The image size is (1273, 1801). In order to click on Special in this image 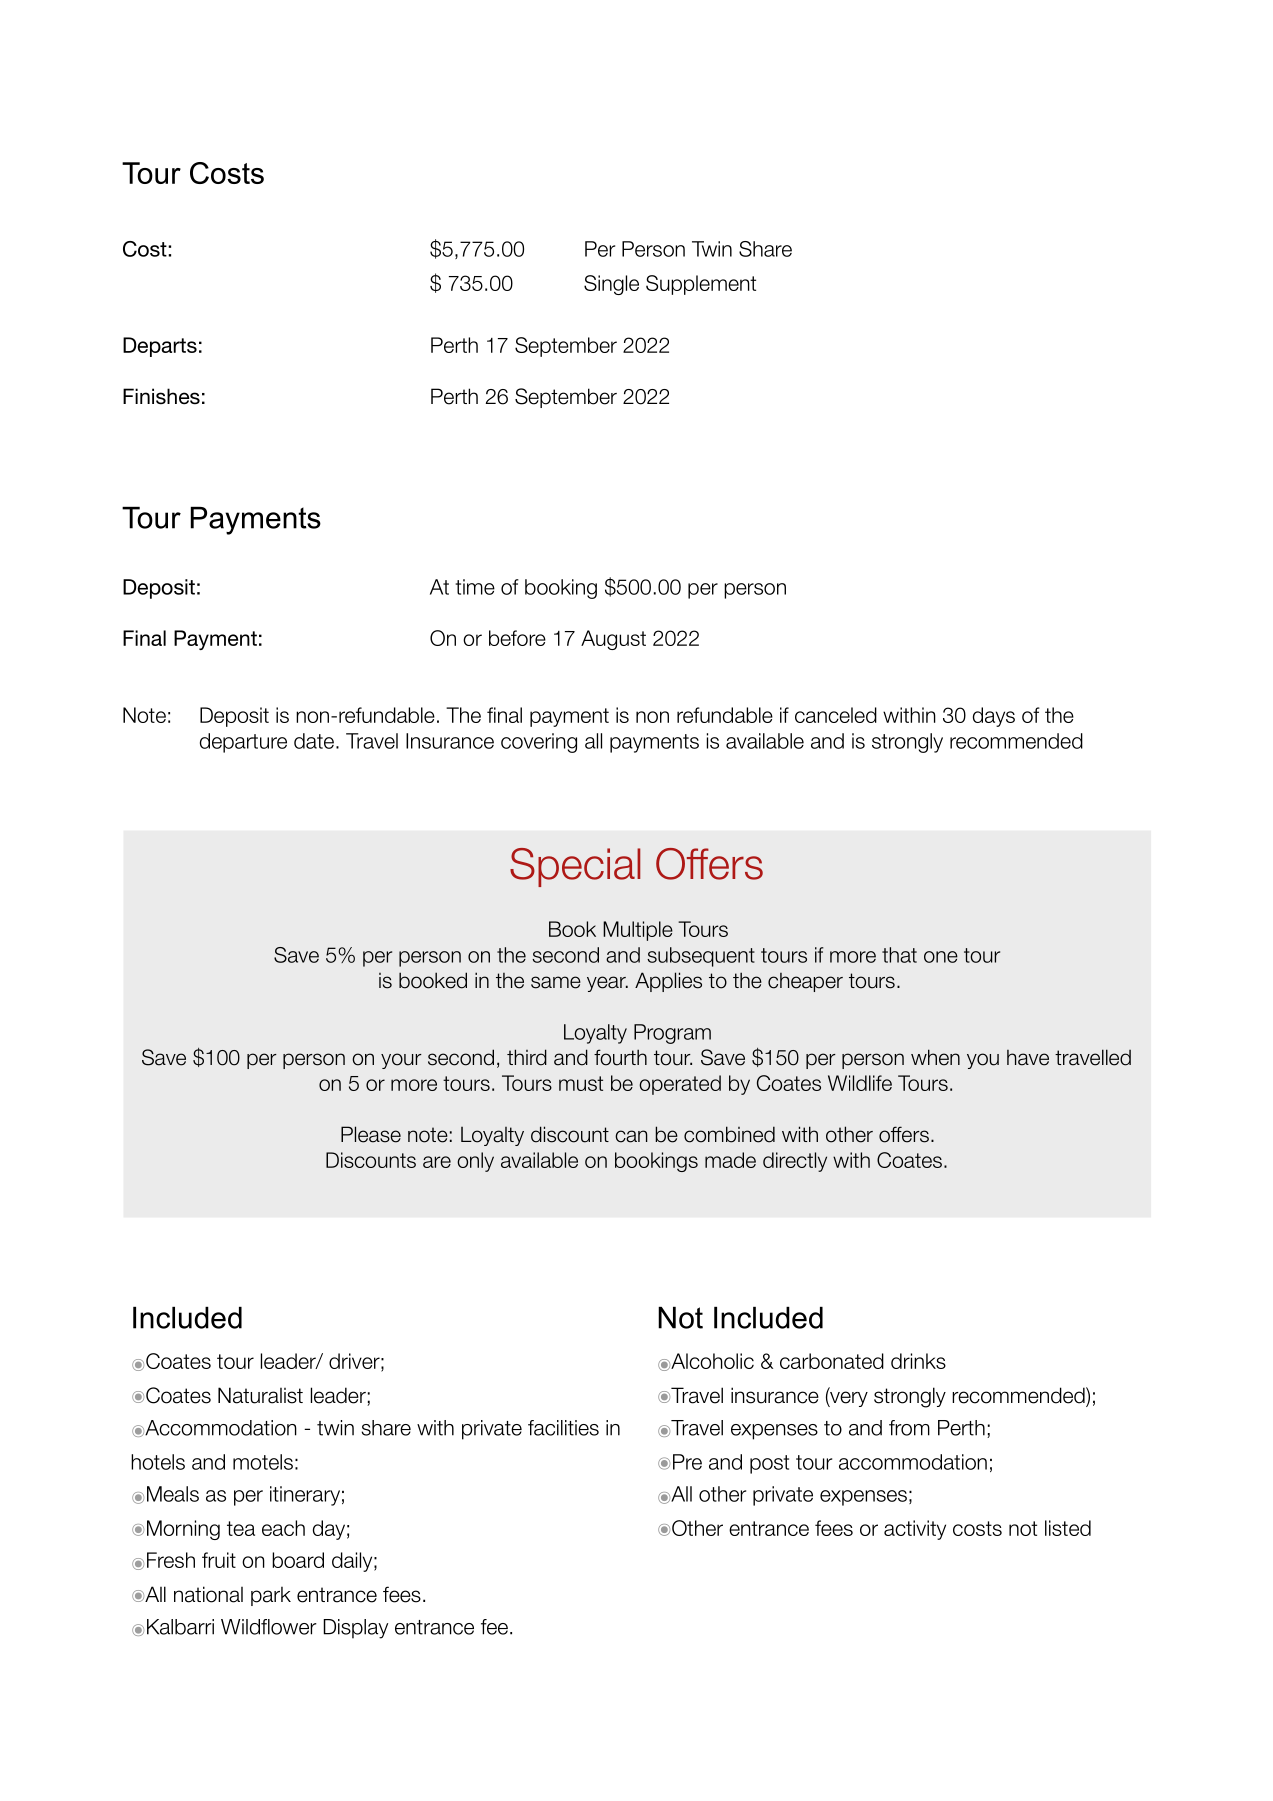, I will do `click(575, 867)`.
